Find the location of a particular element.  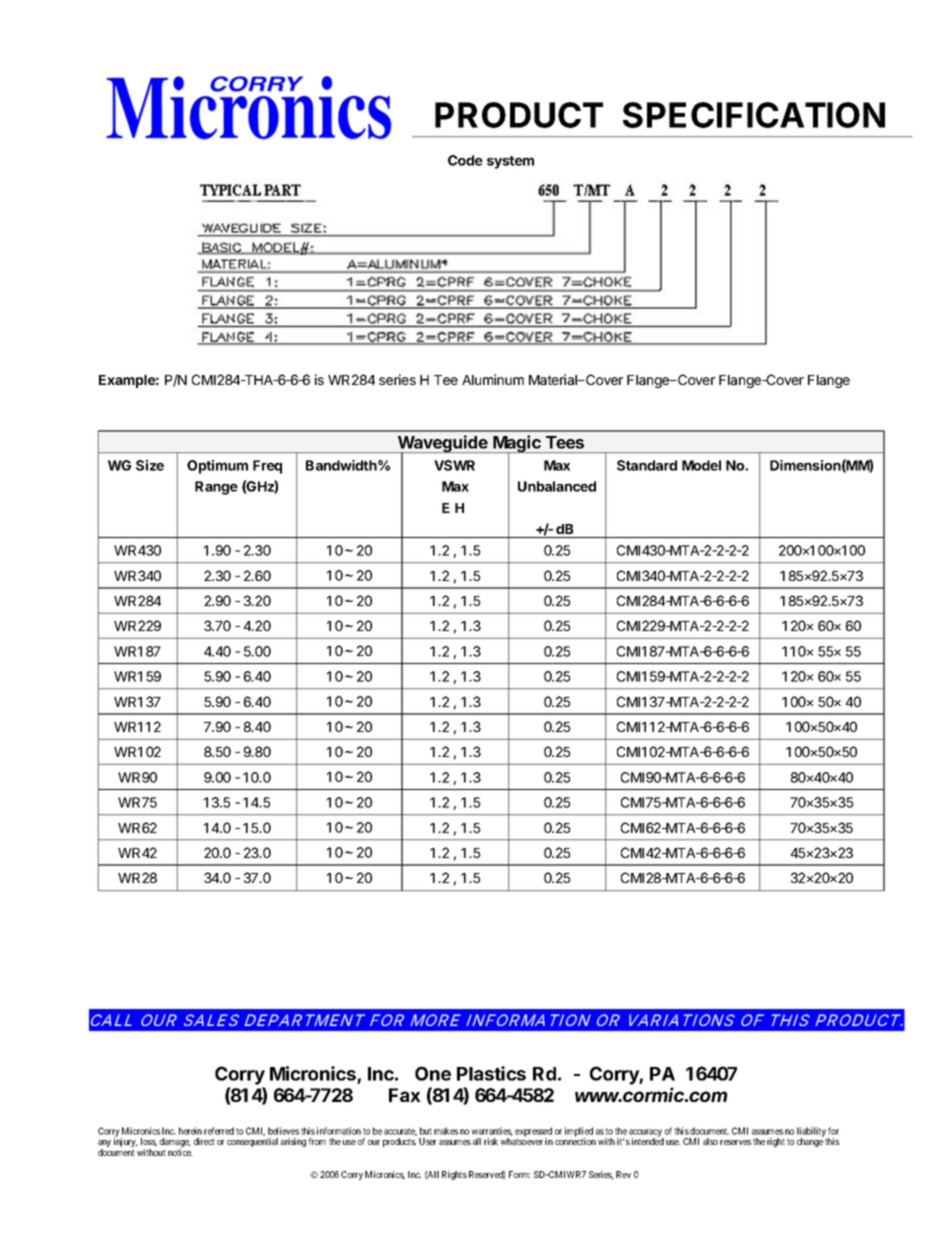

Model is located at coordinates (701, 465).
